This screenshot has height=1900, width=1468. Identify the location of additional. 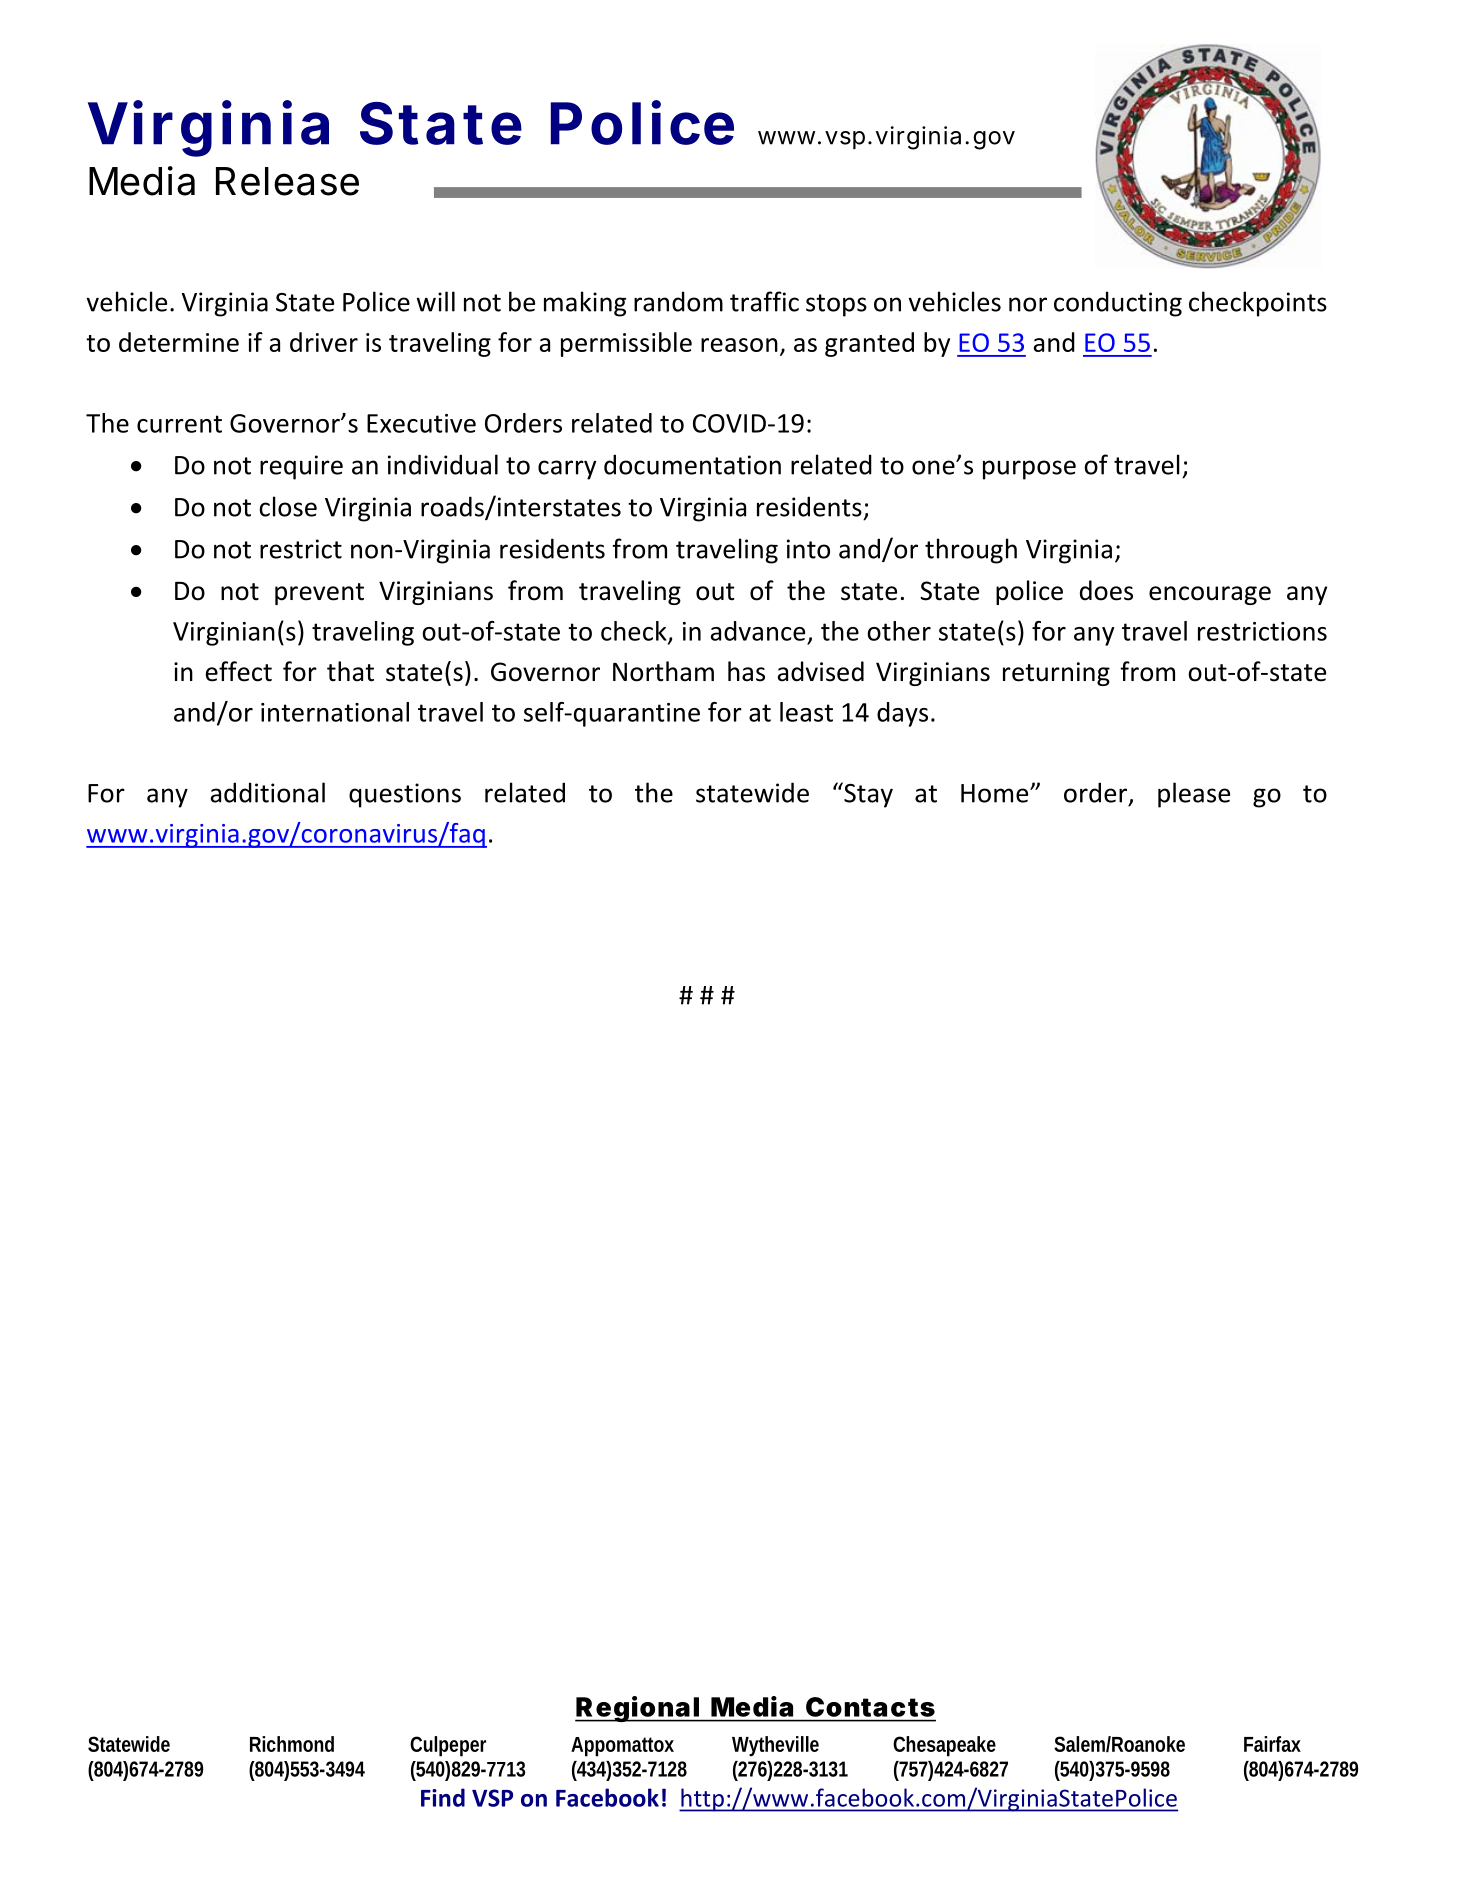
(268, 792).
